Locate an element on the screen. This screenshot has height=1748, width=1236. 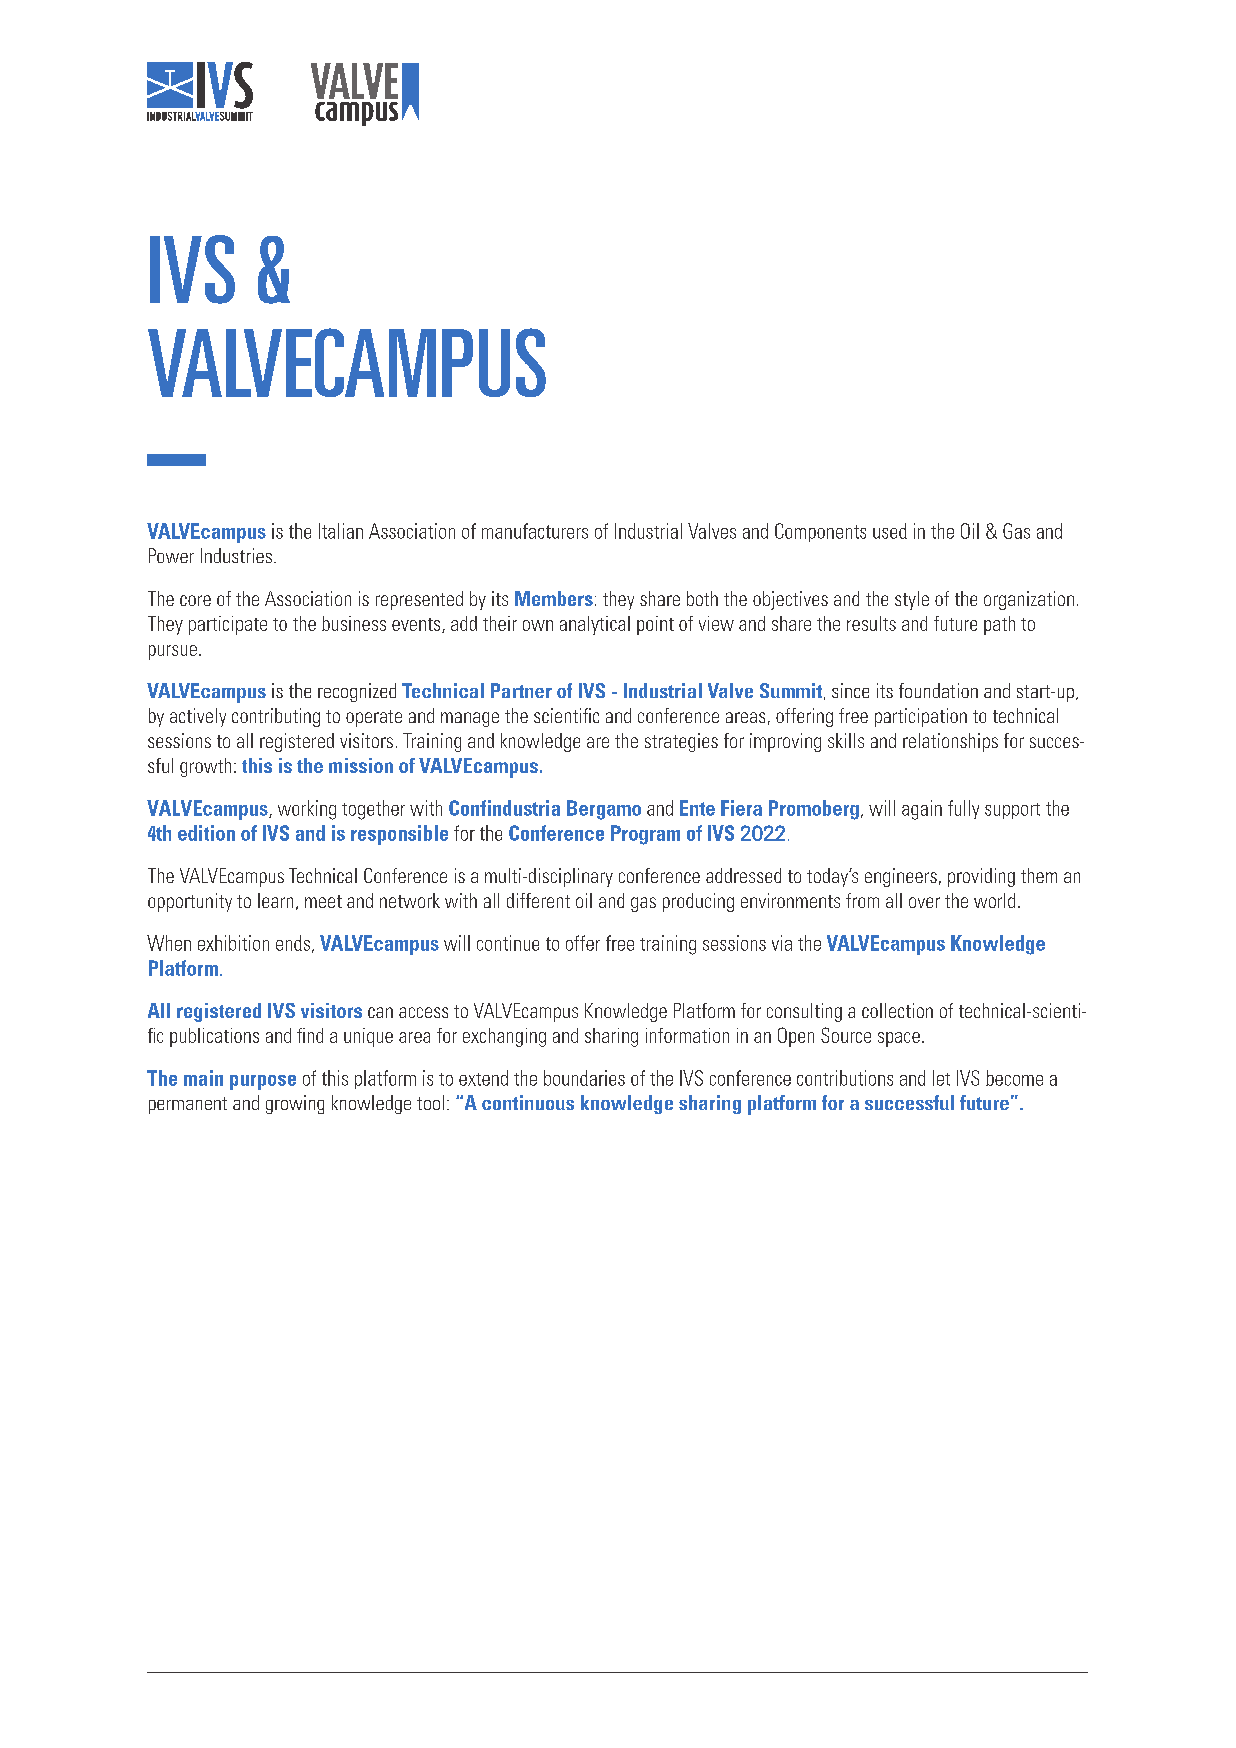
boundaries is located at coordinates (584, 1078).
